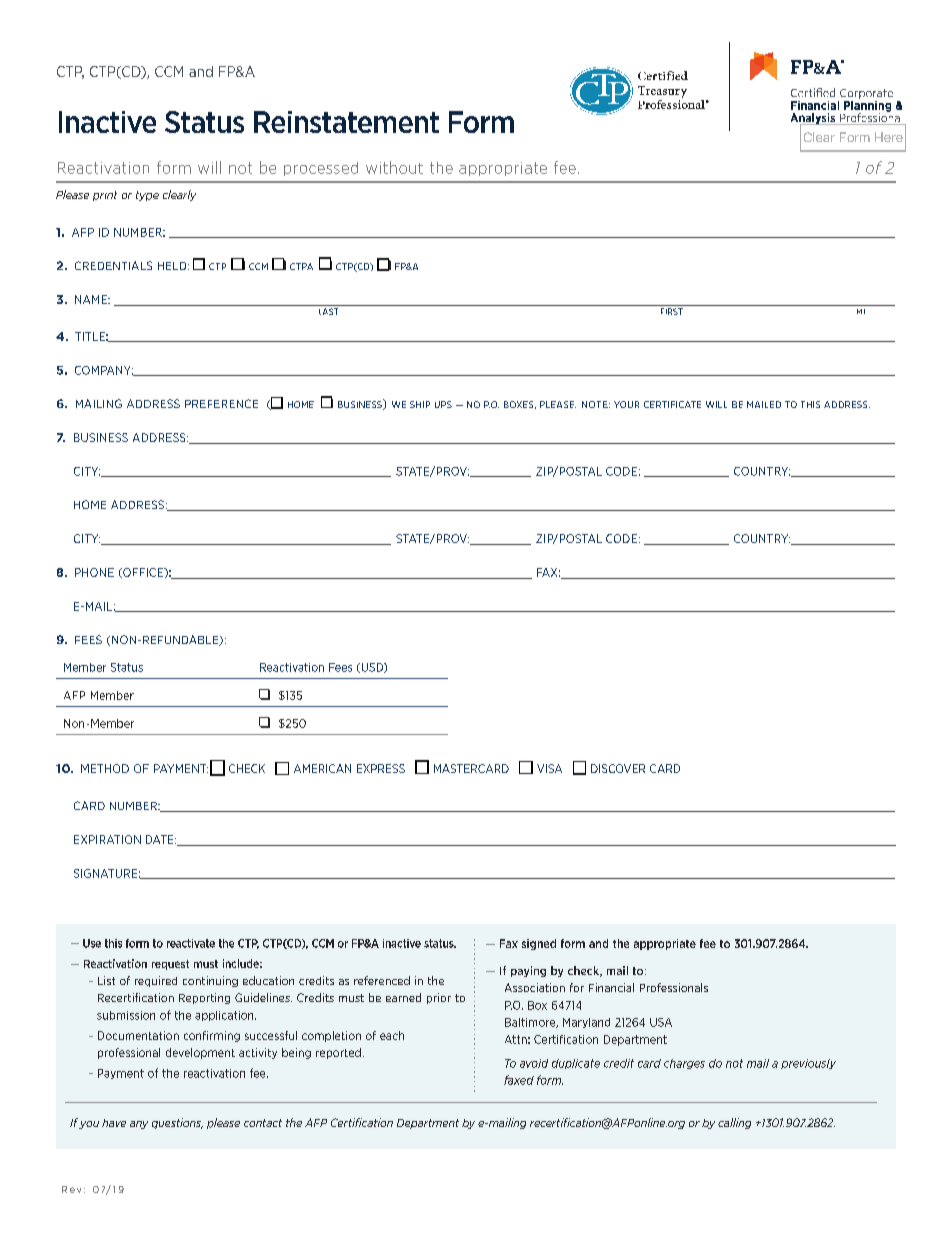 Image resolution: width=952 pixels, height=1233 pixels. Describe the element at coordinates (381, 768) in the screenshot. I see `EXPRESS` at that location.
